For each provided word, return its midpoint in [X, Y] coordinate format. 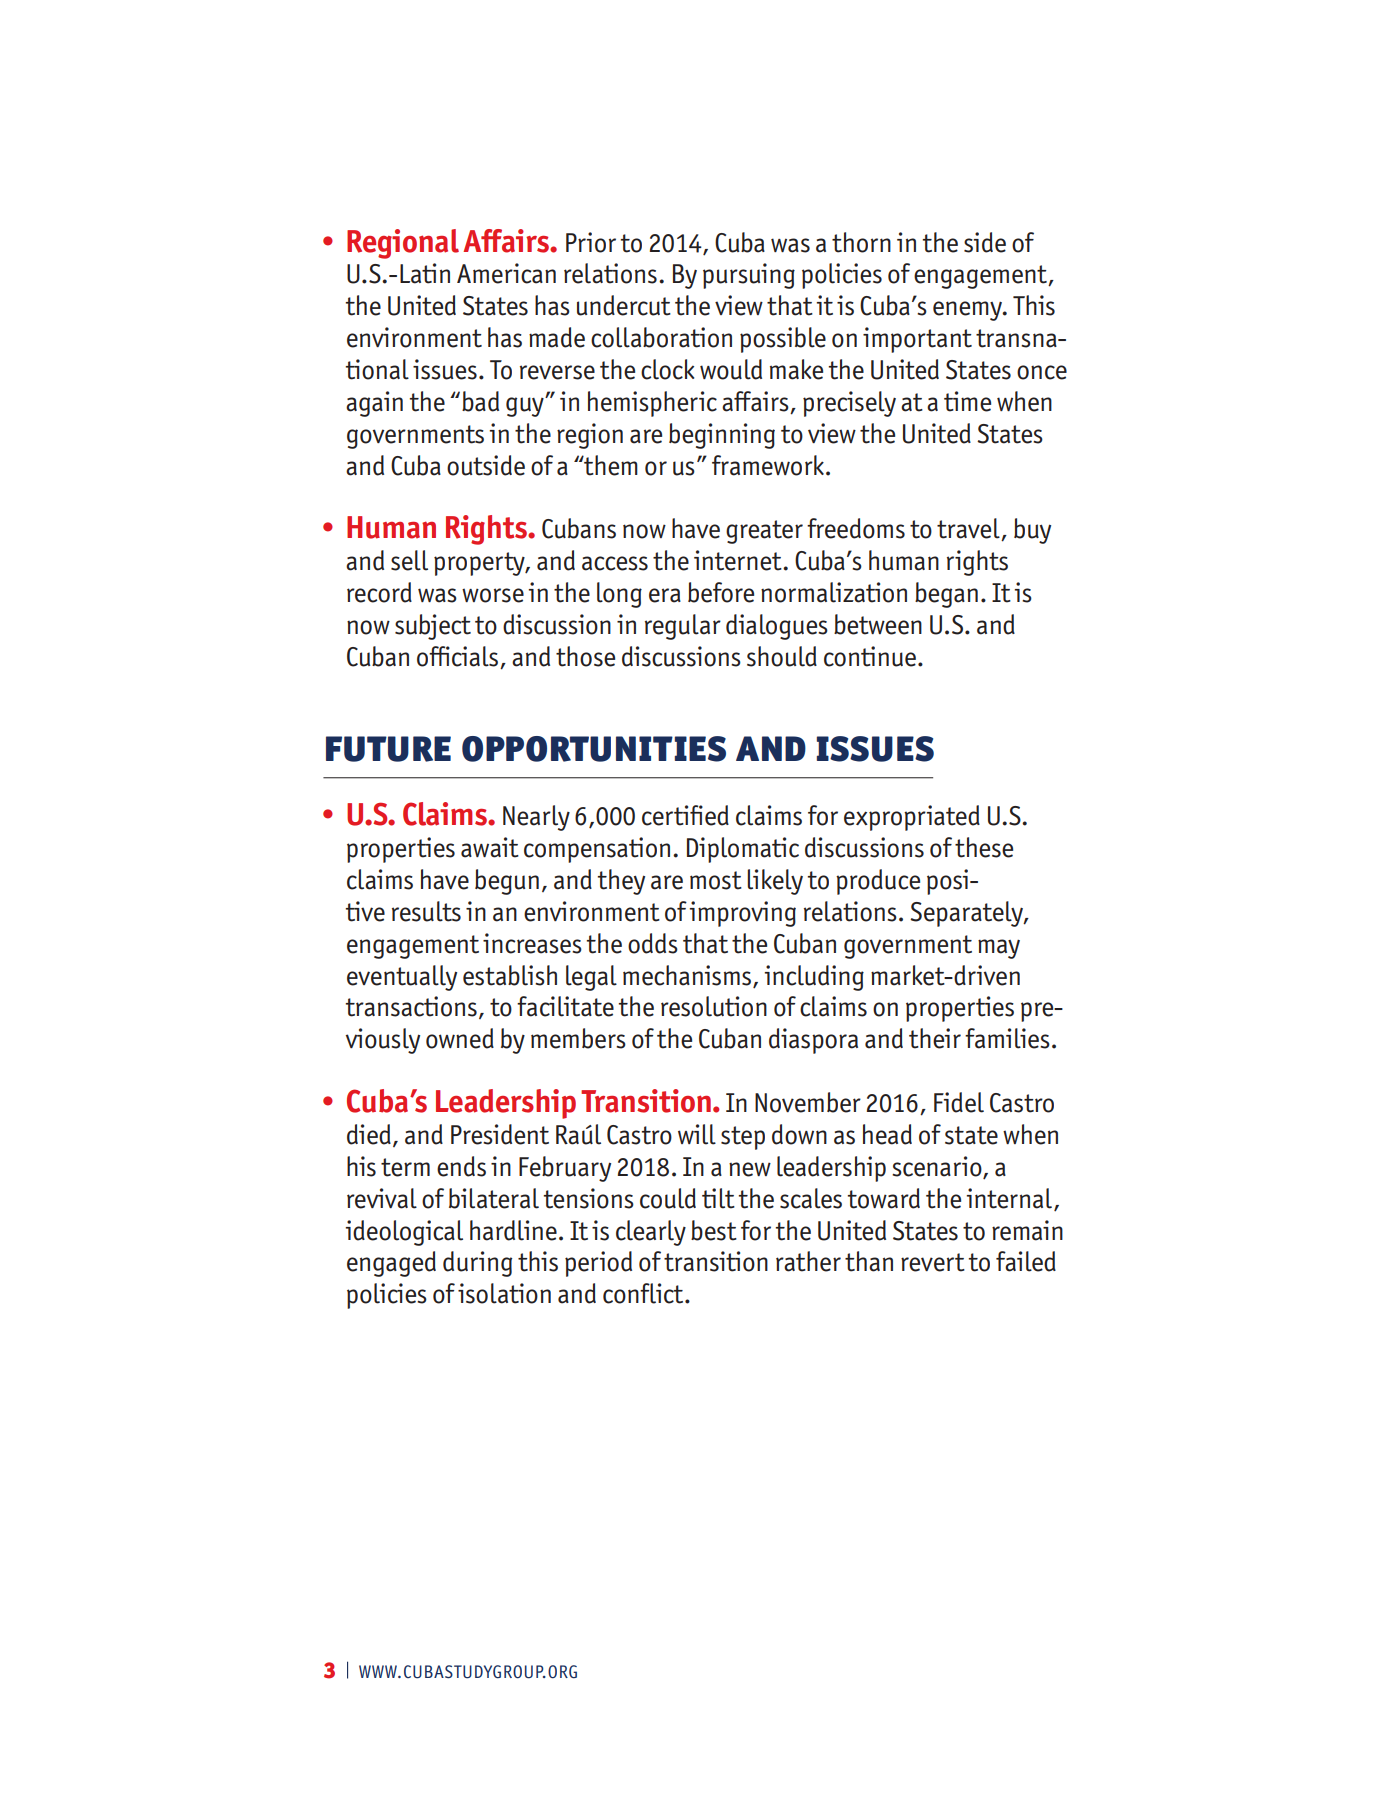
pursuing [749, 276]
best [714, 1230]
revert [933, 1262]
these [984, 847]
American [506, 273]
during [477, 1264]
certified [685, 815]
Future [388, 749]
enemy [968, 311]
